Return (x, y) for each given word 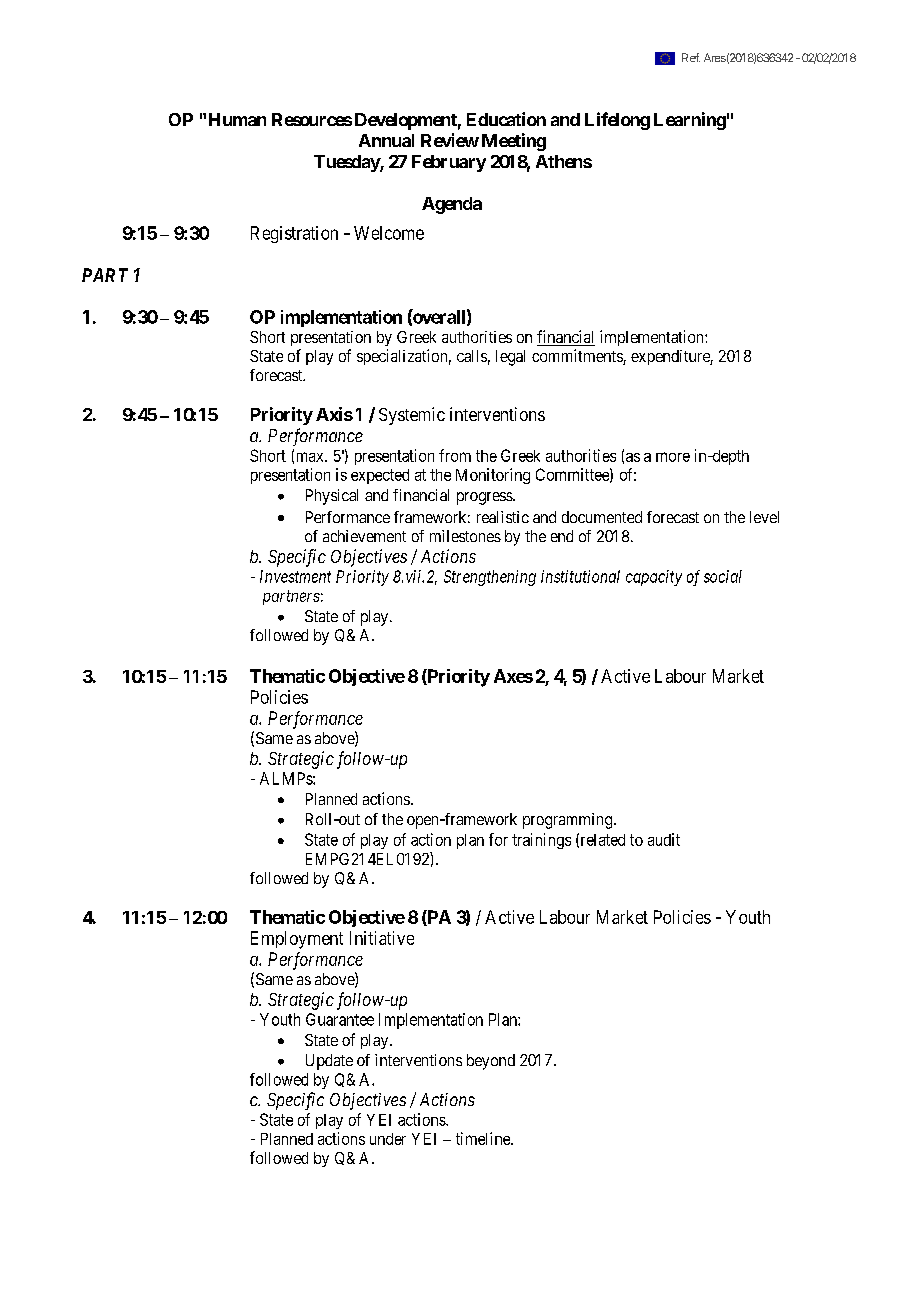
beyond (491, 1062)
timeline (484, 1138)
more (673, 457)
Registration (294, 234)
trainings (541, 841)
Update (329, 1062)
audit (664, 839)
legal (510, 358)
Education (506, 119)
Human (237, 119)
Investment (295, 576)
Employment (297, 940)
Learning (690, 121)
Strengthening (490, 578)
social (723, 576)
